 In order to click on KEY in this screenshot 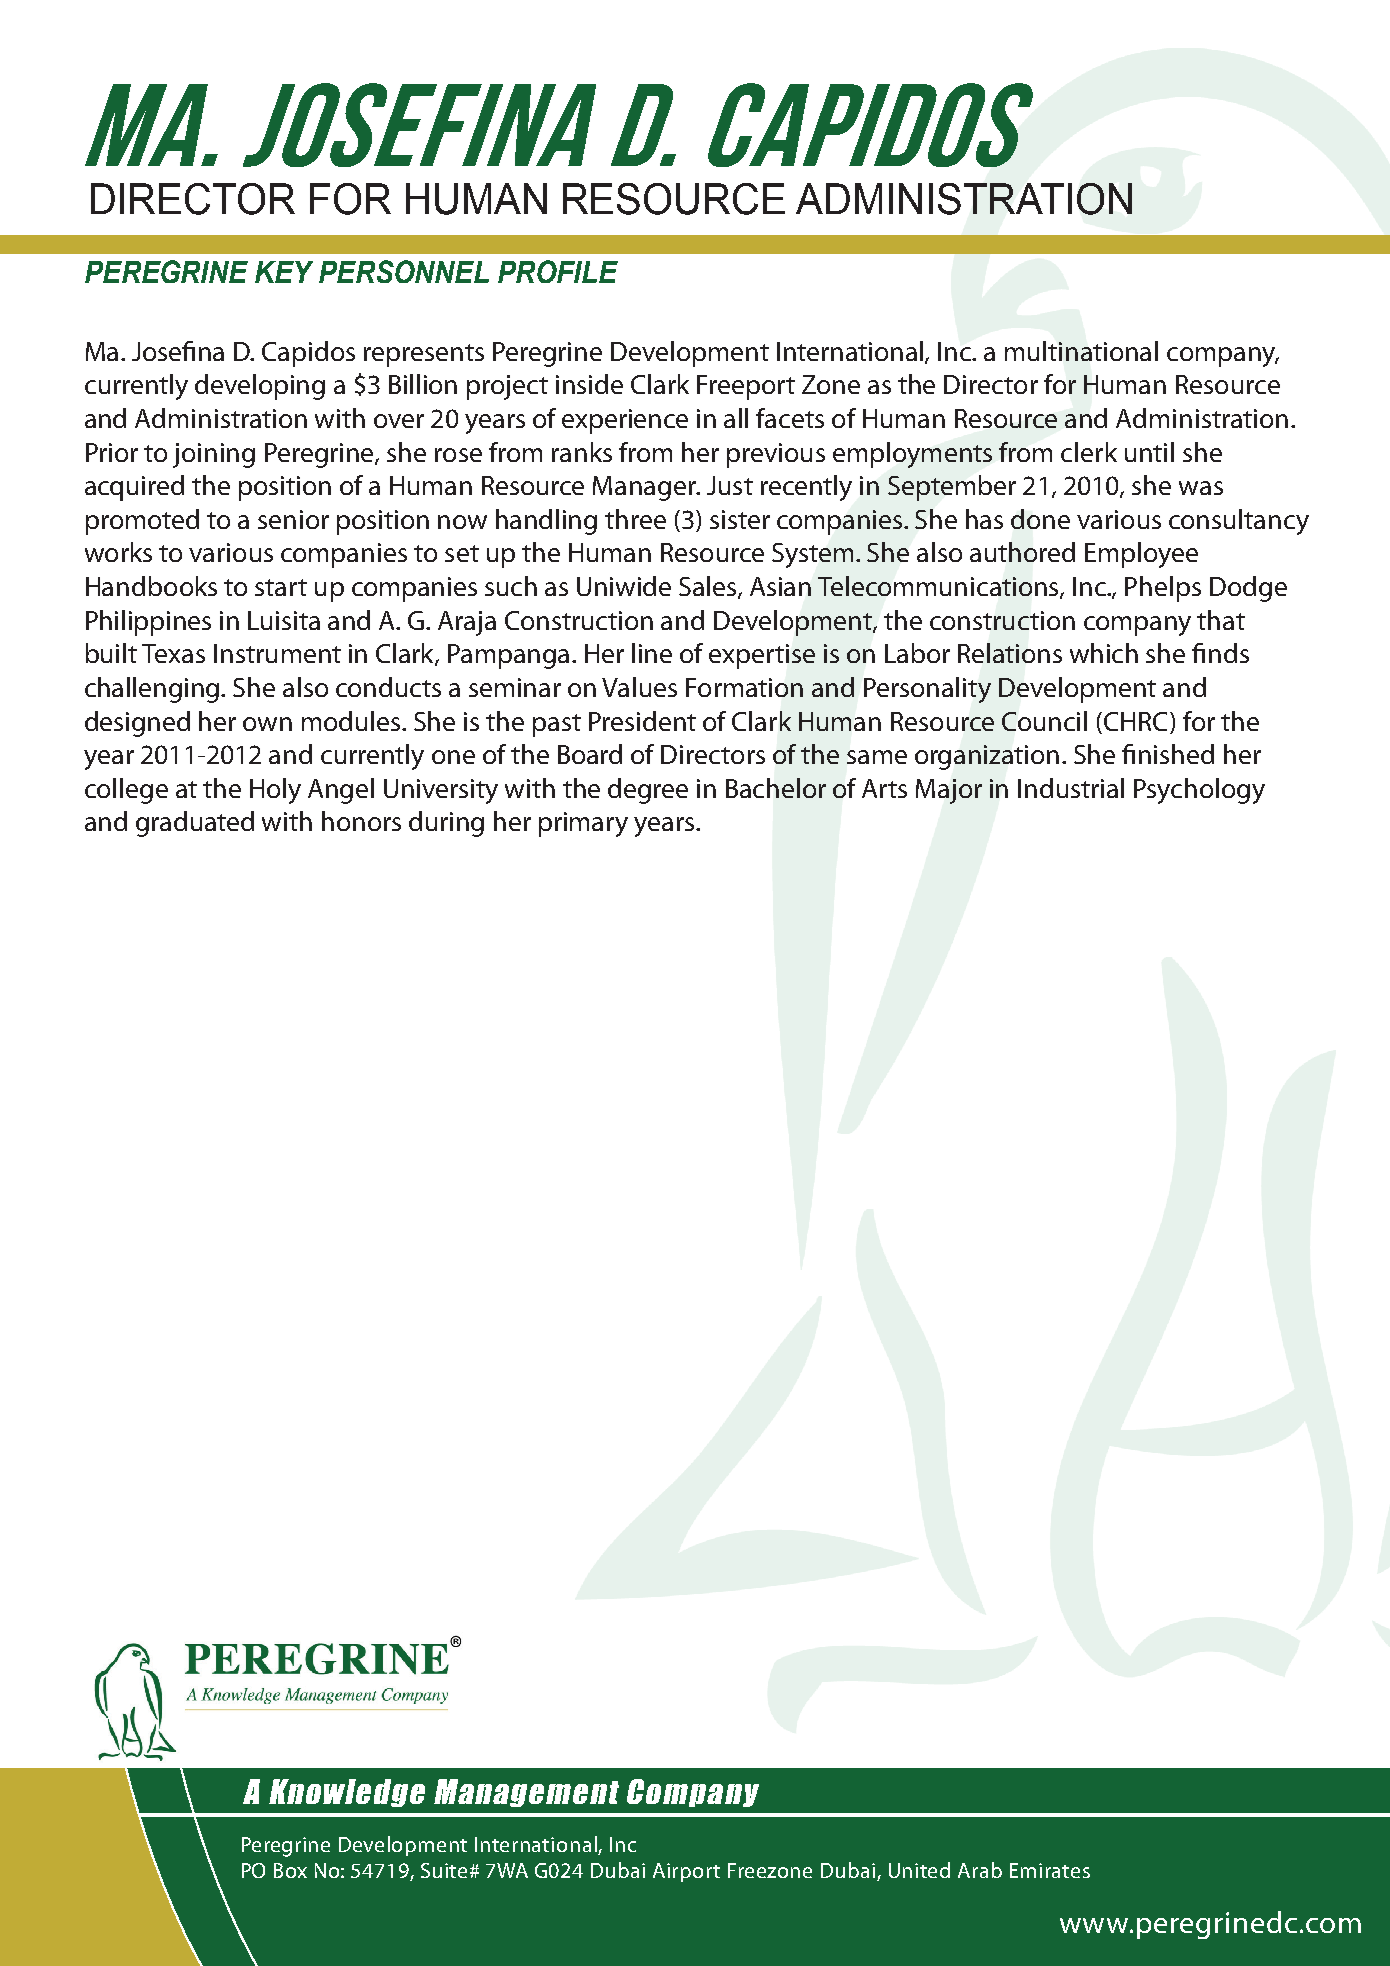, I will do `click(284, 272)`.
